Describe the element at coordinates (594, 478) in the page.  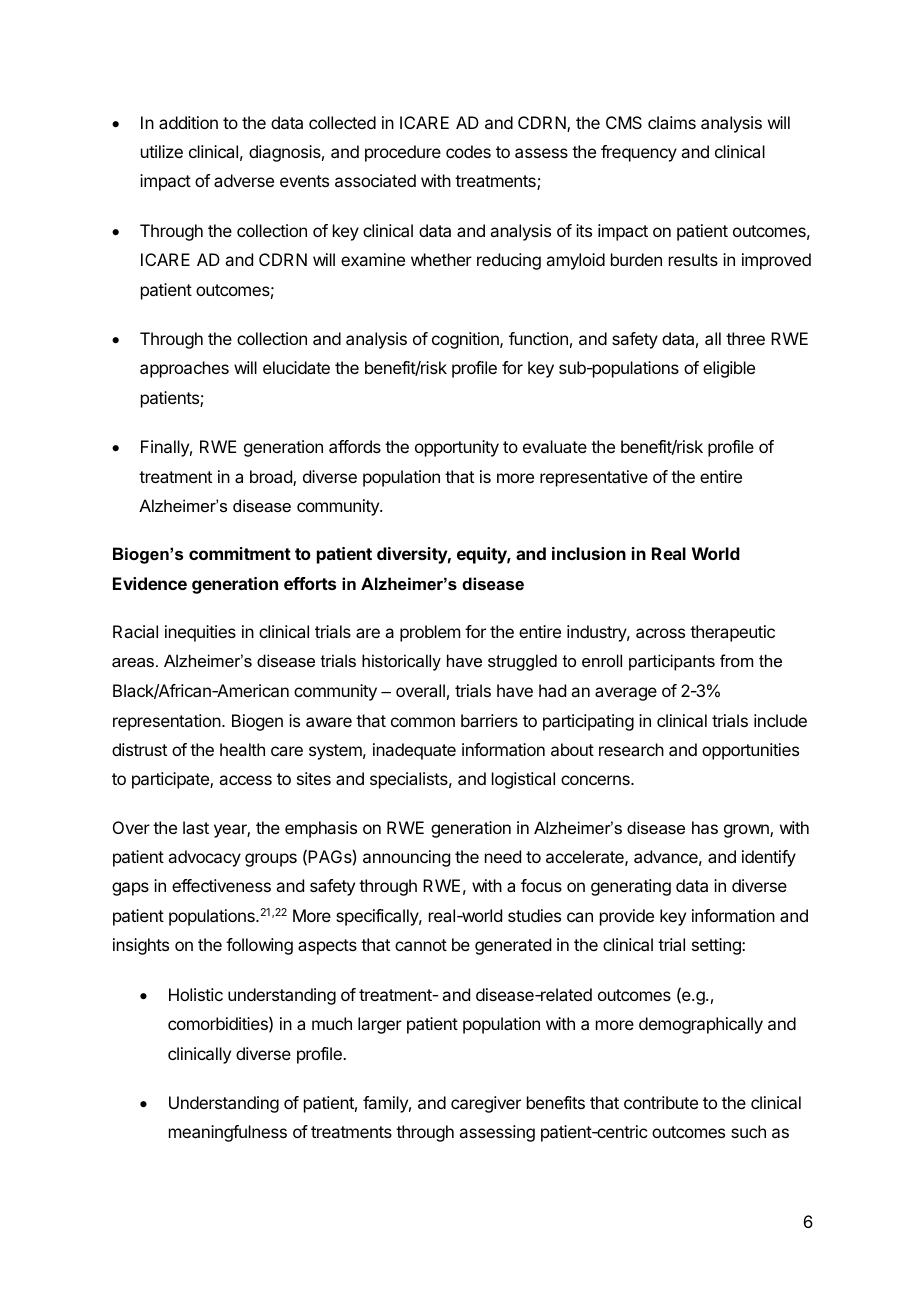
I see `representative` at that location.
